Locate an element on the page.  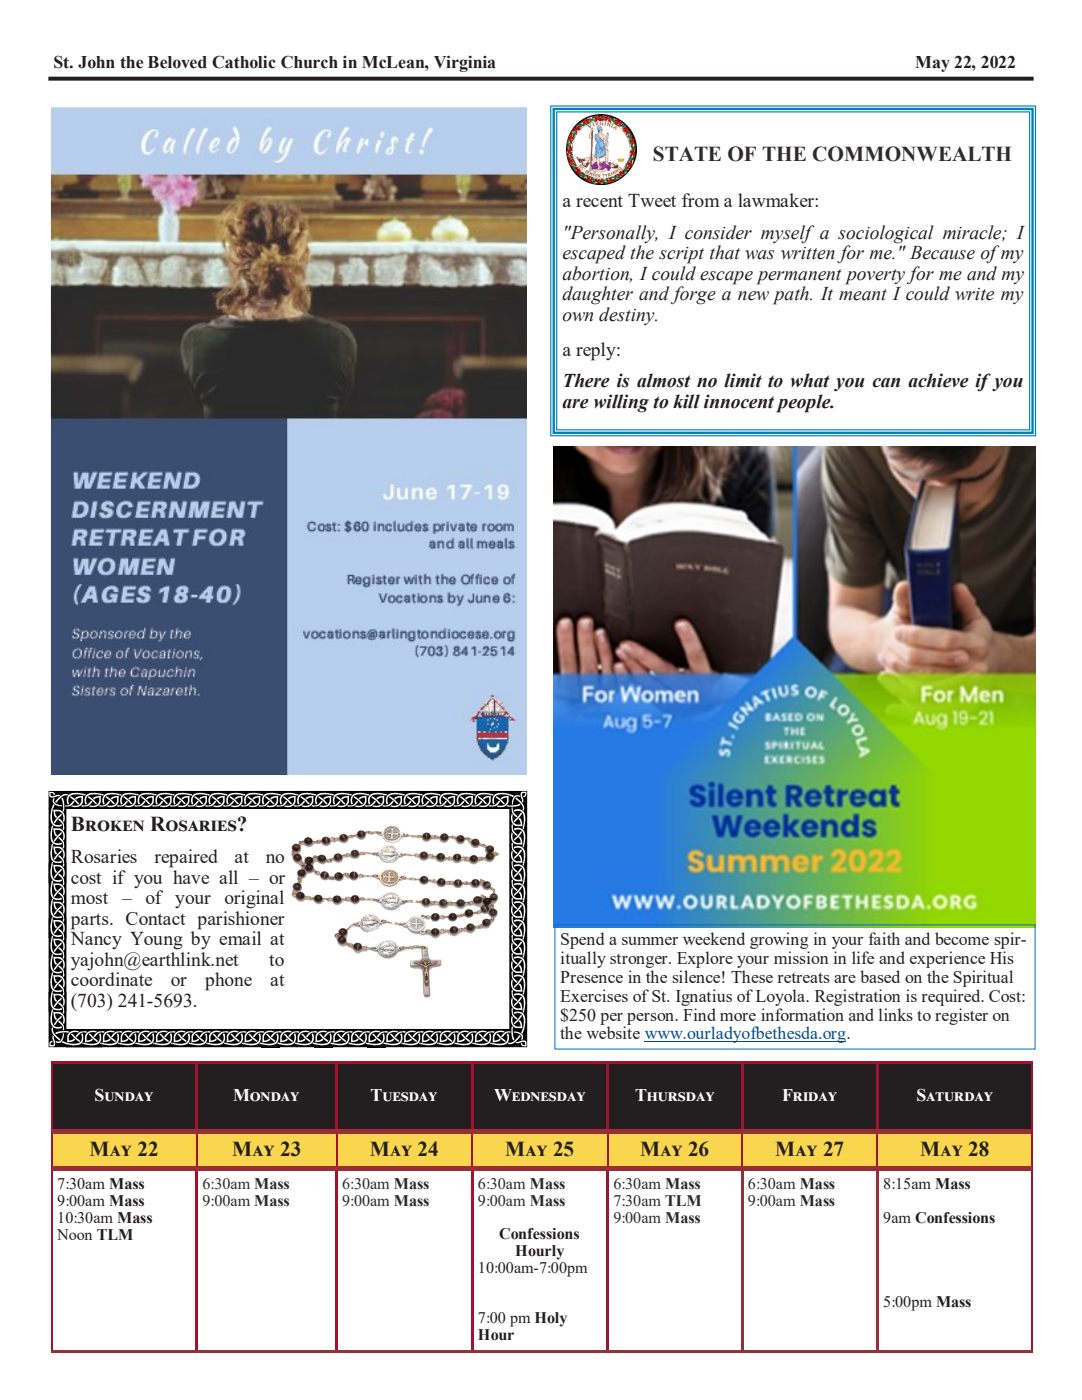
Noon is located at coordinates (74, 1234).
